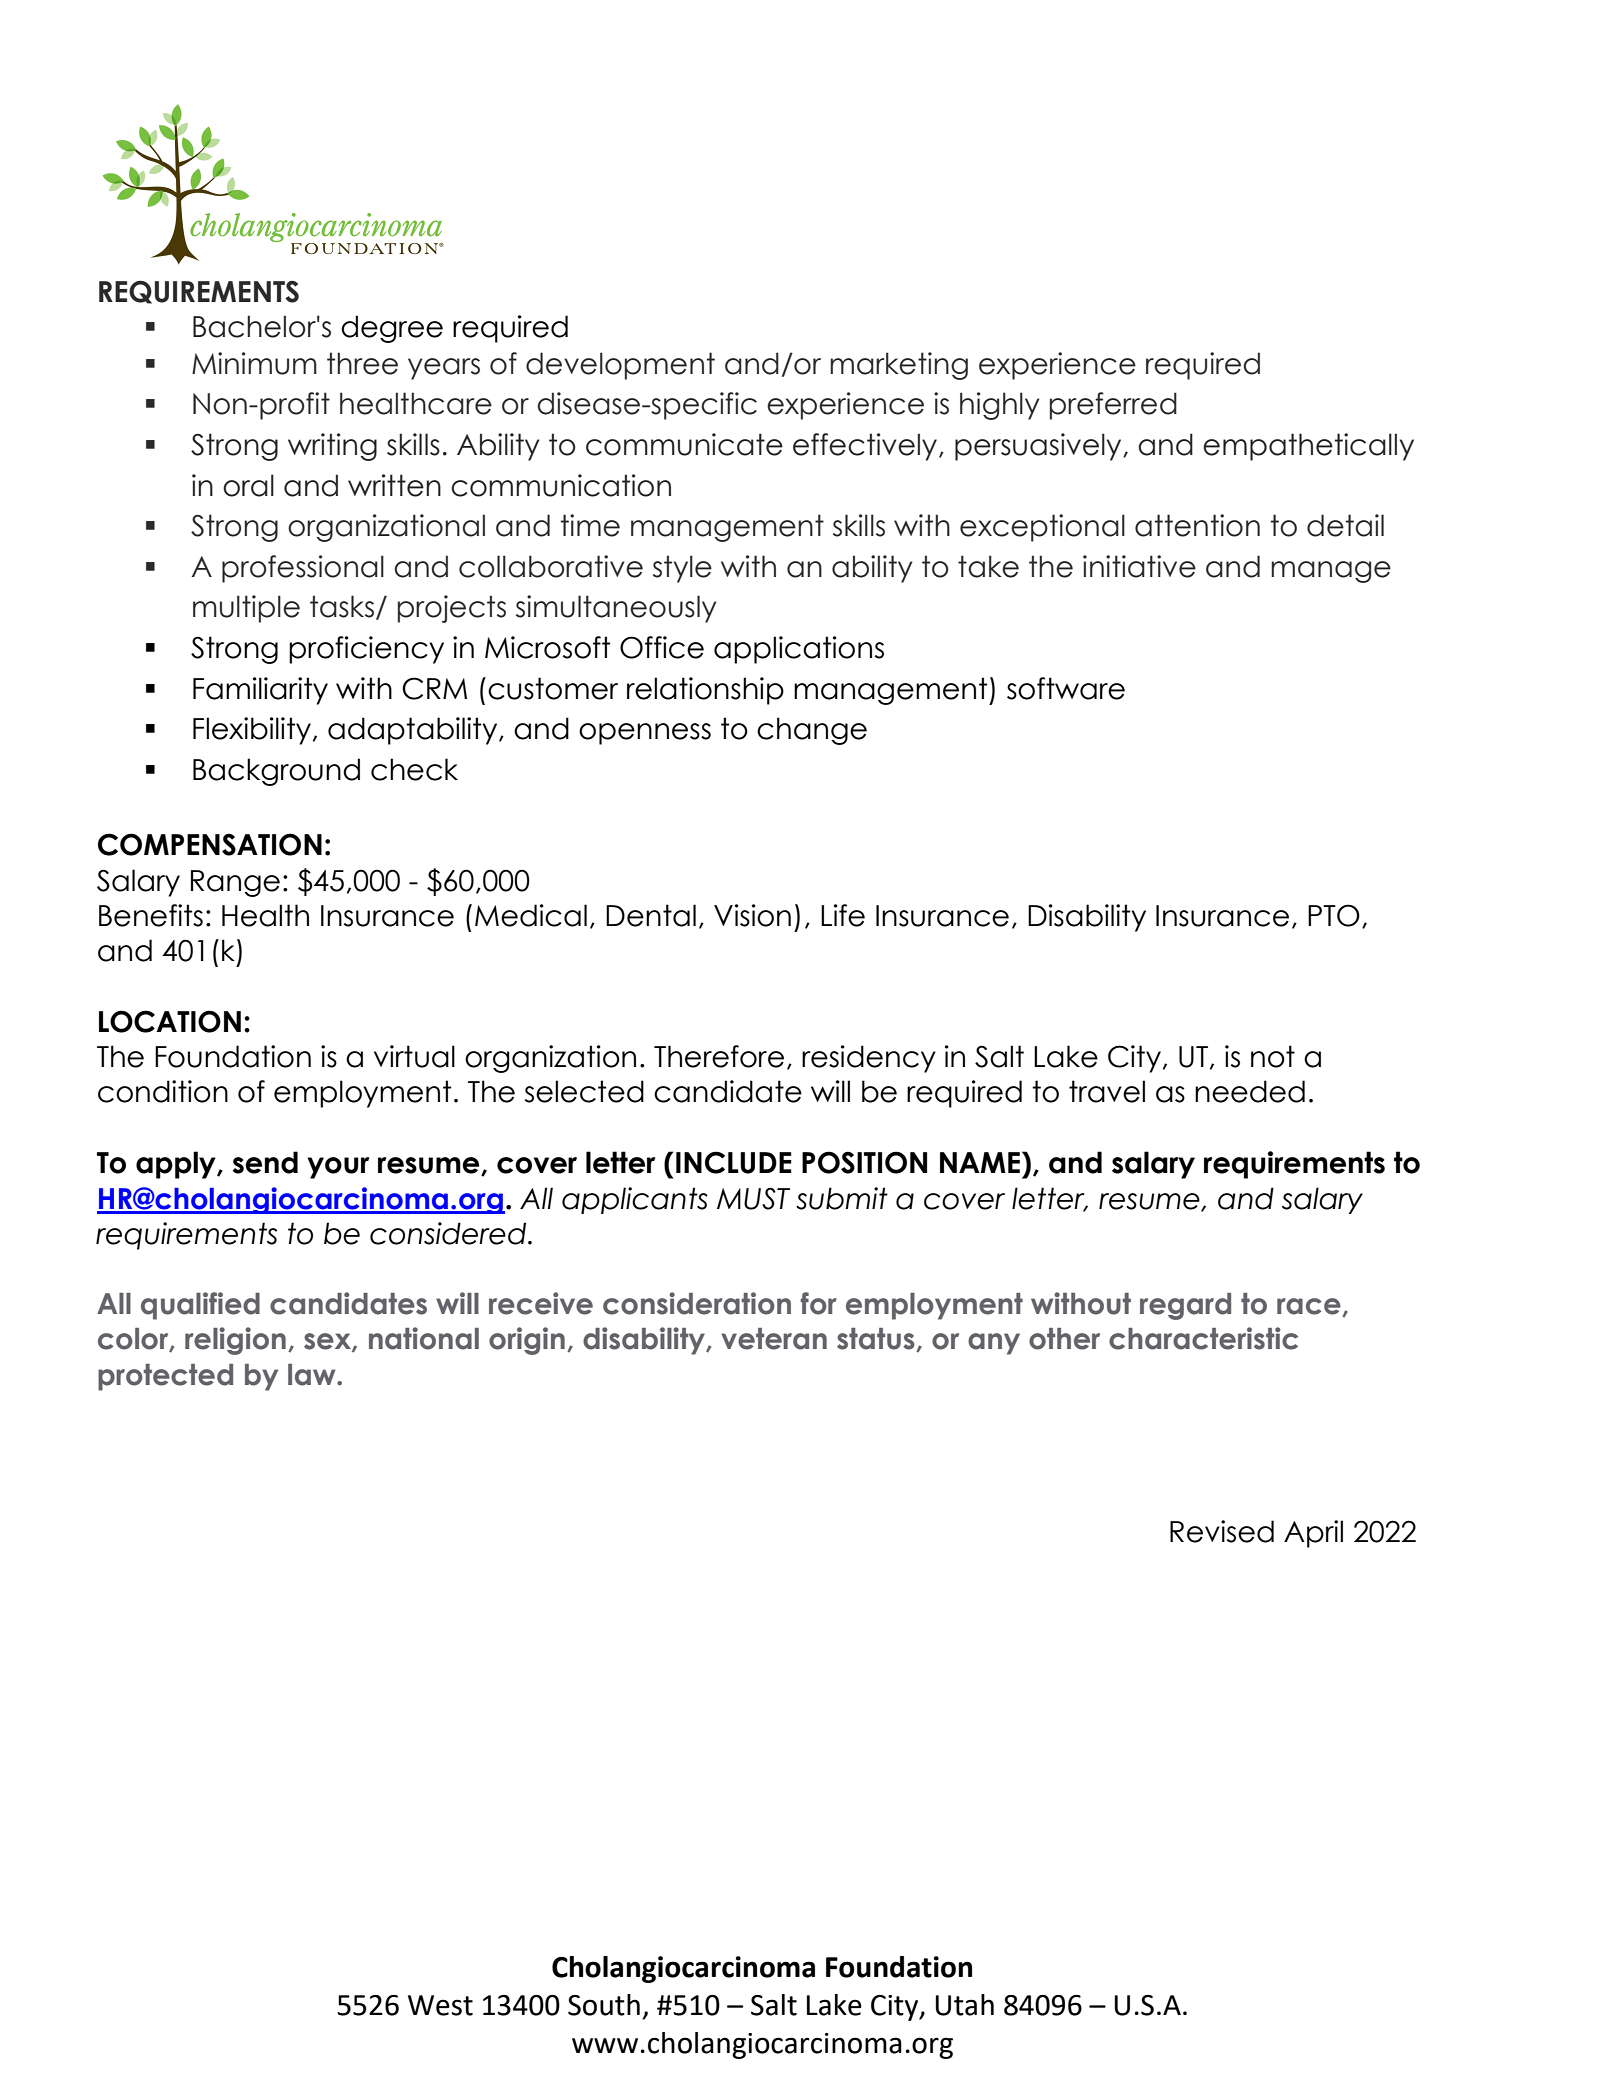 The width and height of the screenshot is (1603, 2074). I want to click on South, so click(604, 2005).
